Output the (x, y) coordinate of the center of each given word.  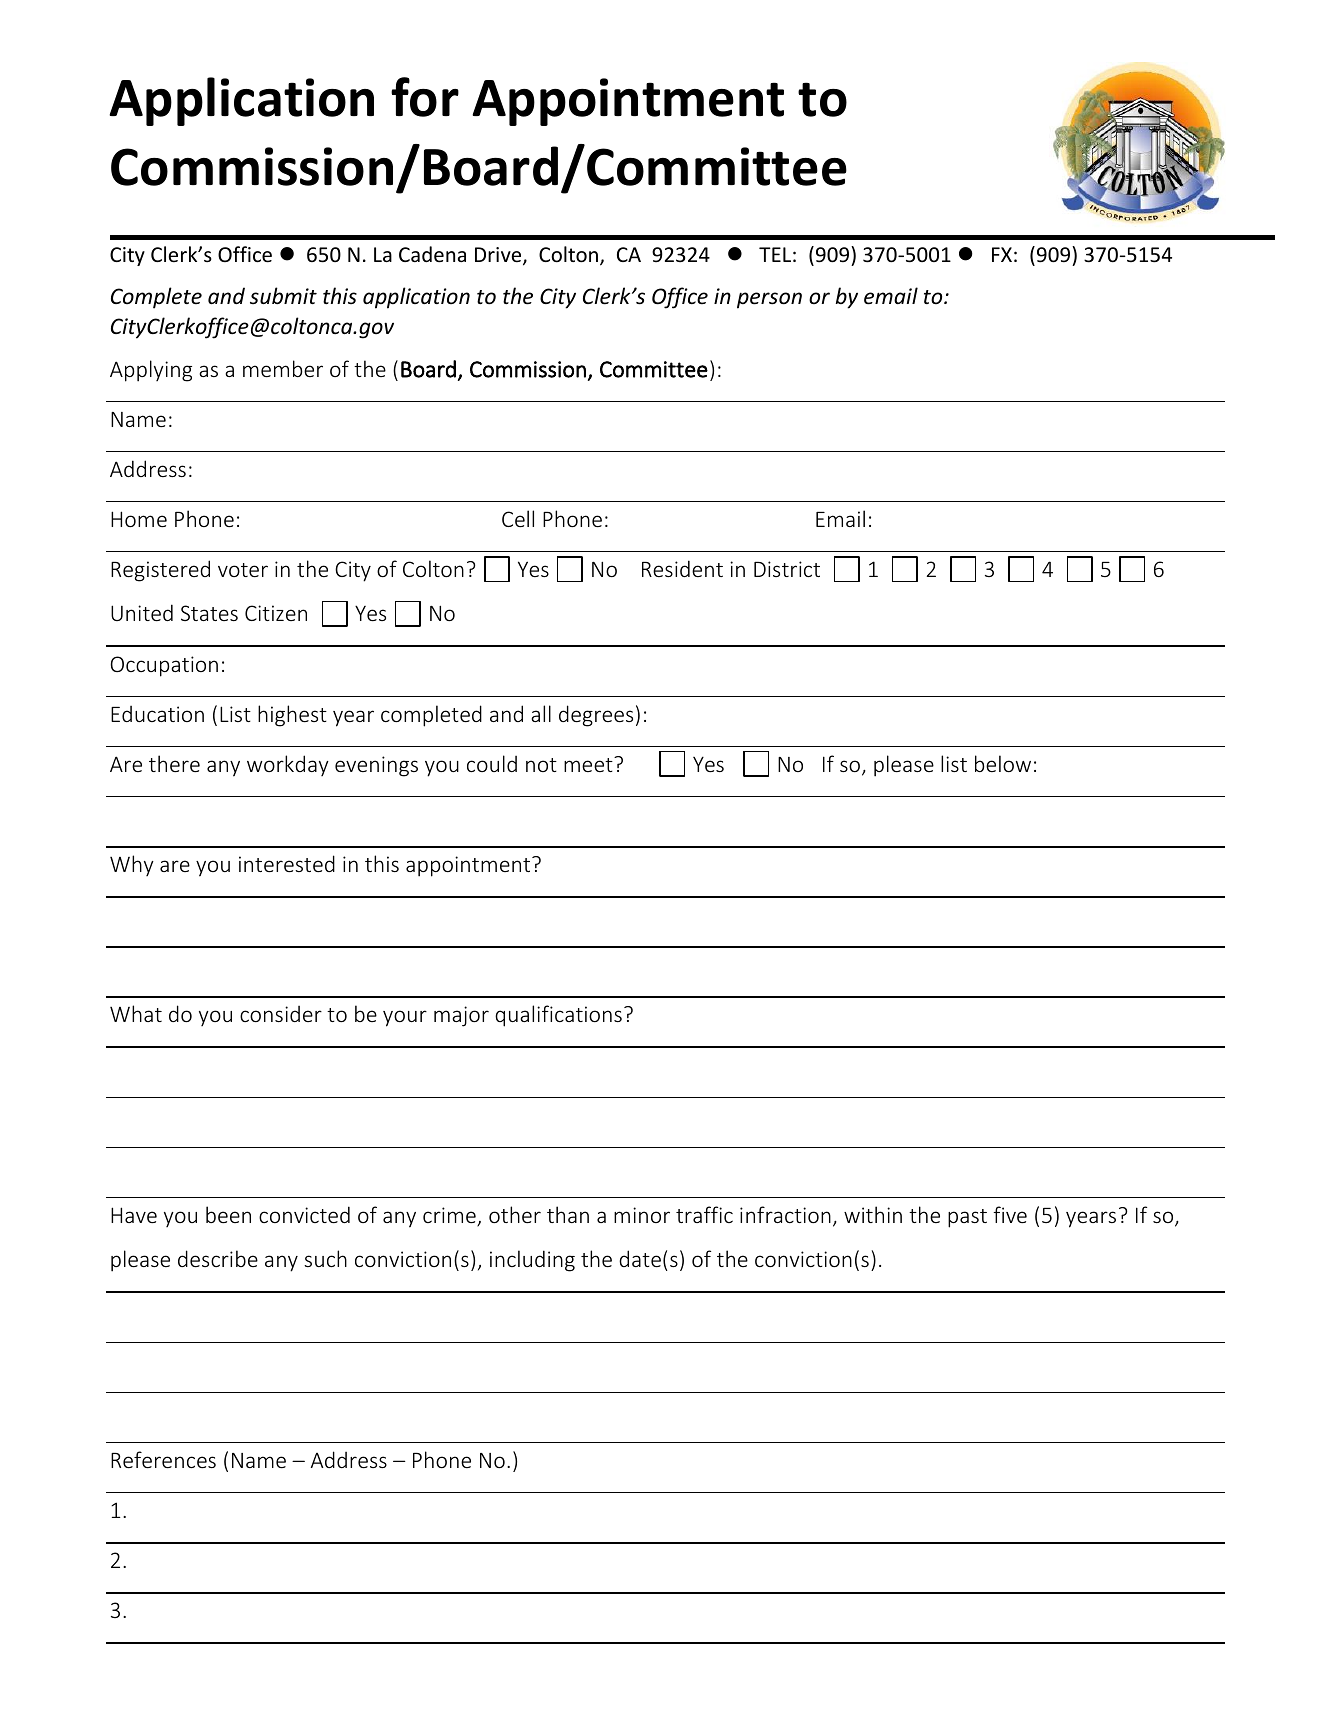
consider (281, 1014)
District (787, 569)
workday (288, 765)
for (425, 97)
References (163, 1459)
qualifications (558, 1016)
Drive (499, 256)
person (769, 300)
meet (589, 764)
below (1003, 763)
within (873, 1214)
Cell (518, 518)
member (283, 368)
